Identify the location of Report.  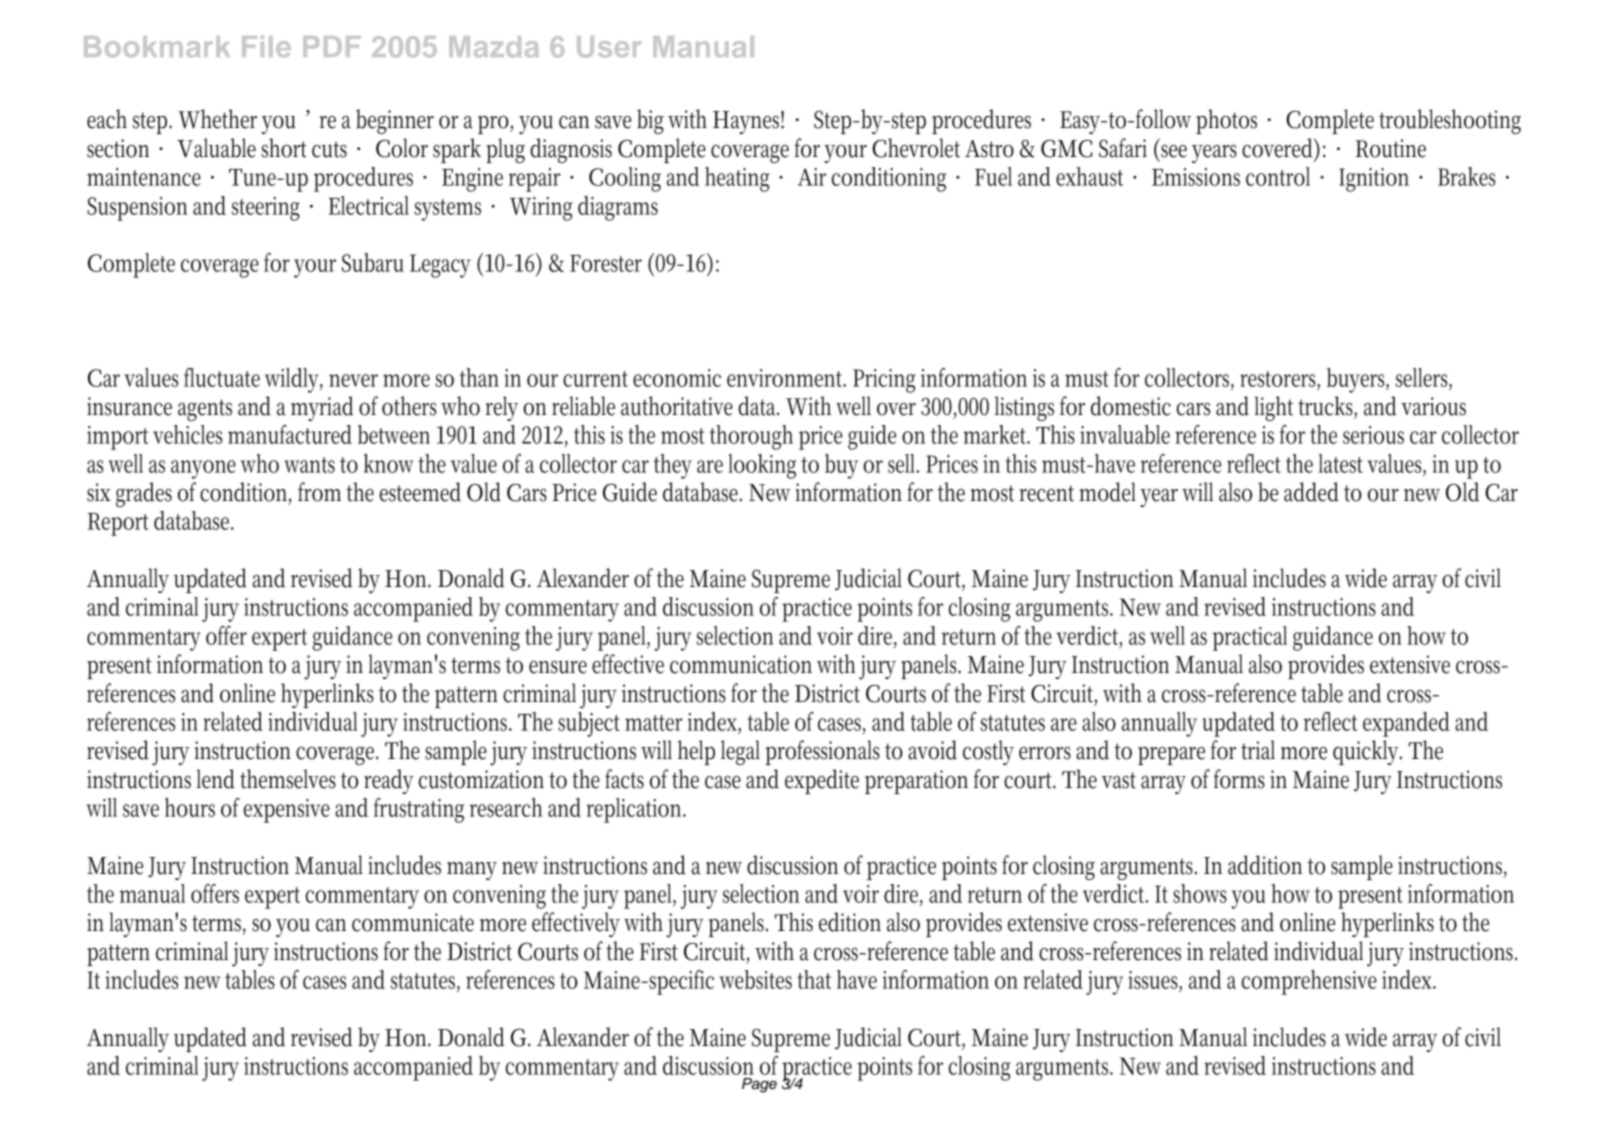
(118, 524).
